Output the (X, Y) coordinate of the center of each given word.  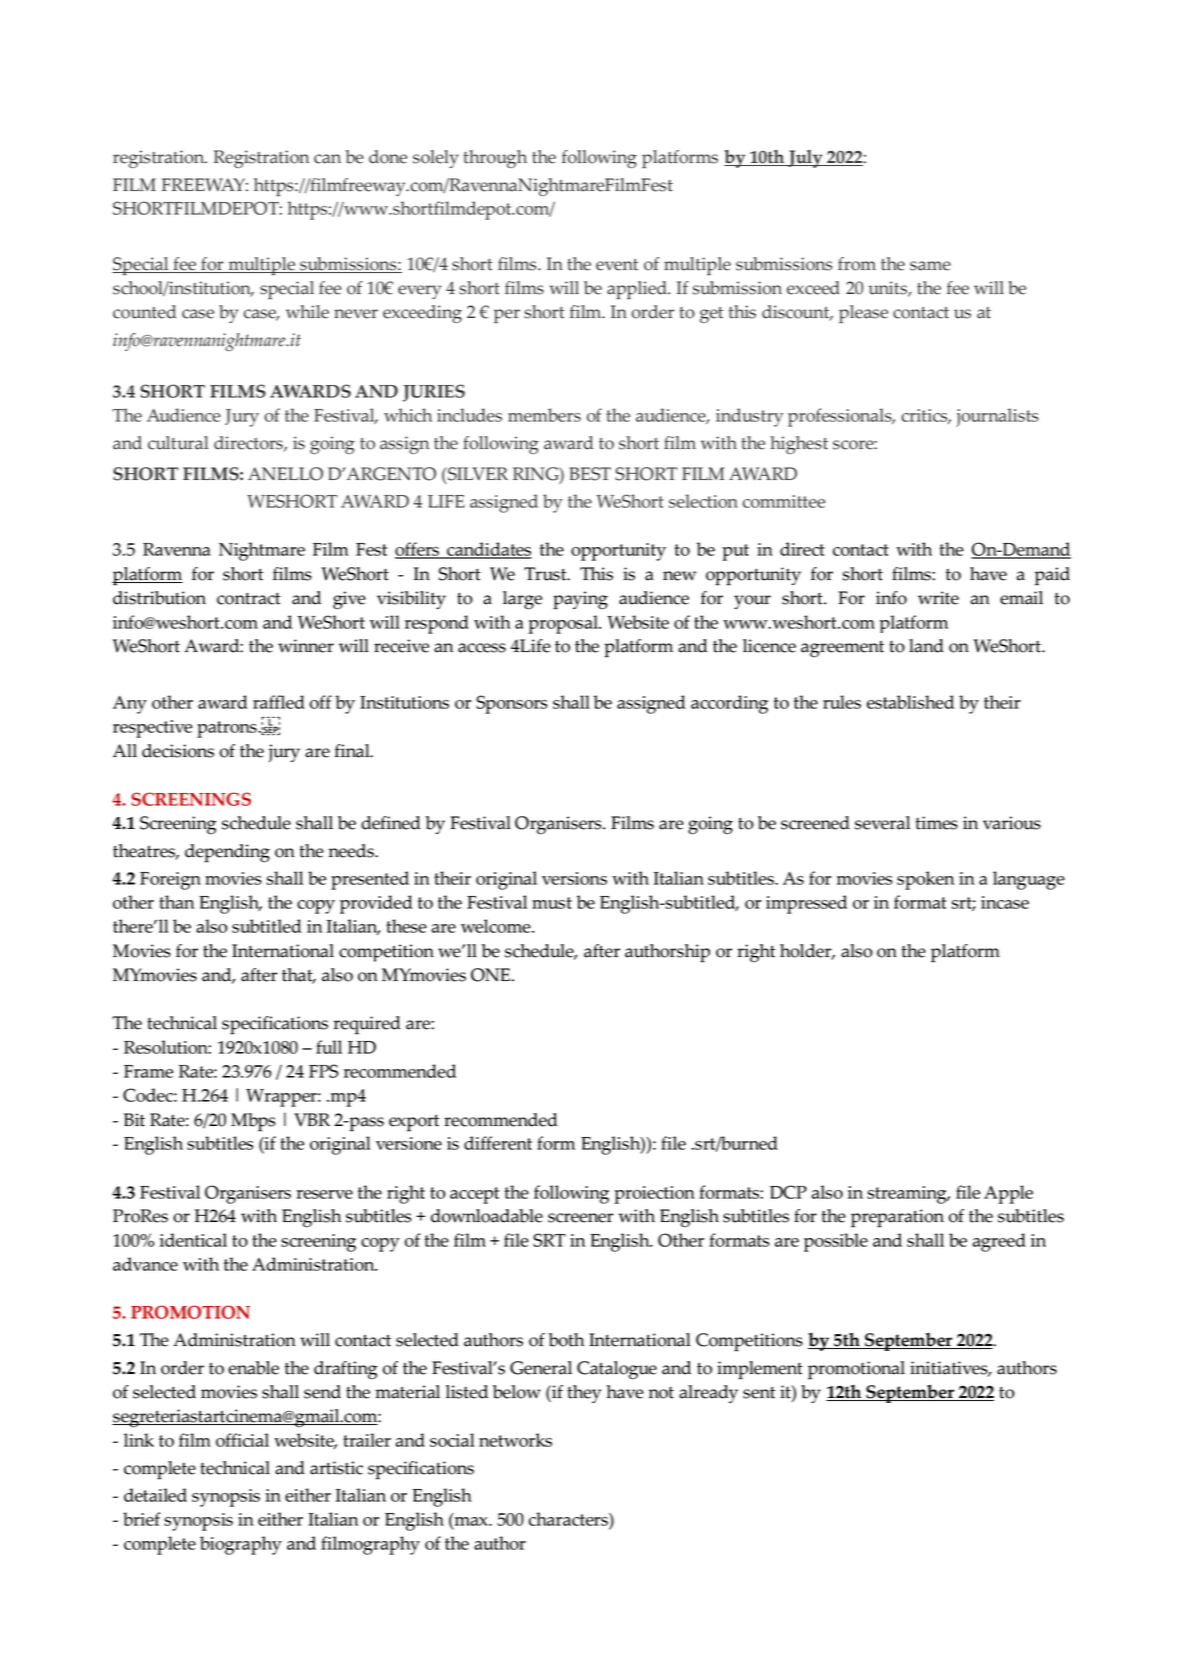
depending (227, 853)
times (936, 823)
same (930, 266)
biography (241, 1545)
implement (760, 1370)
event (617, 265)
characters (569, 1520)
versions (574, 878)
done (388, 157)
